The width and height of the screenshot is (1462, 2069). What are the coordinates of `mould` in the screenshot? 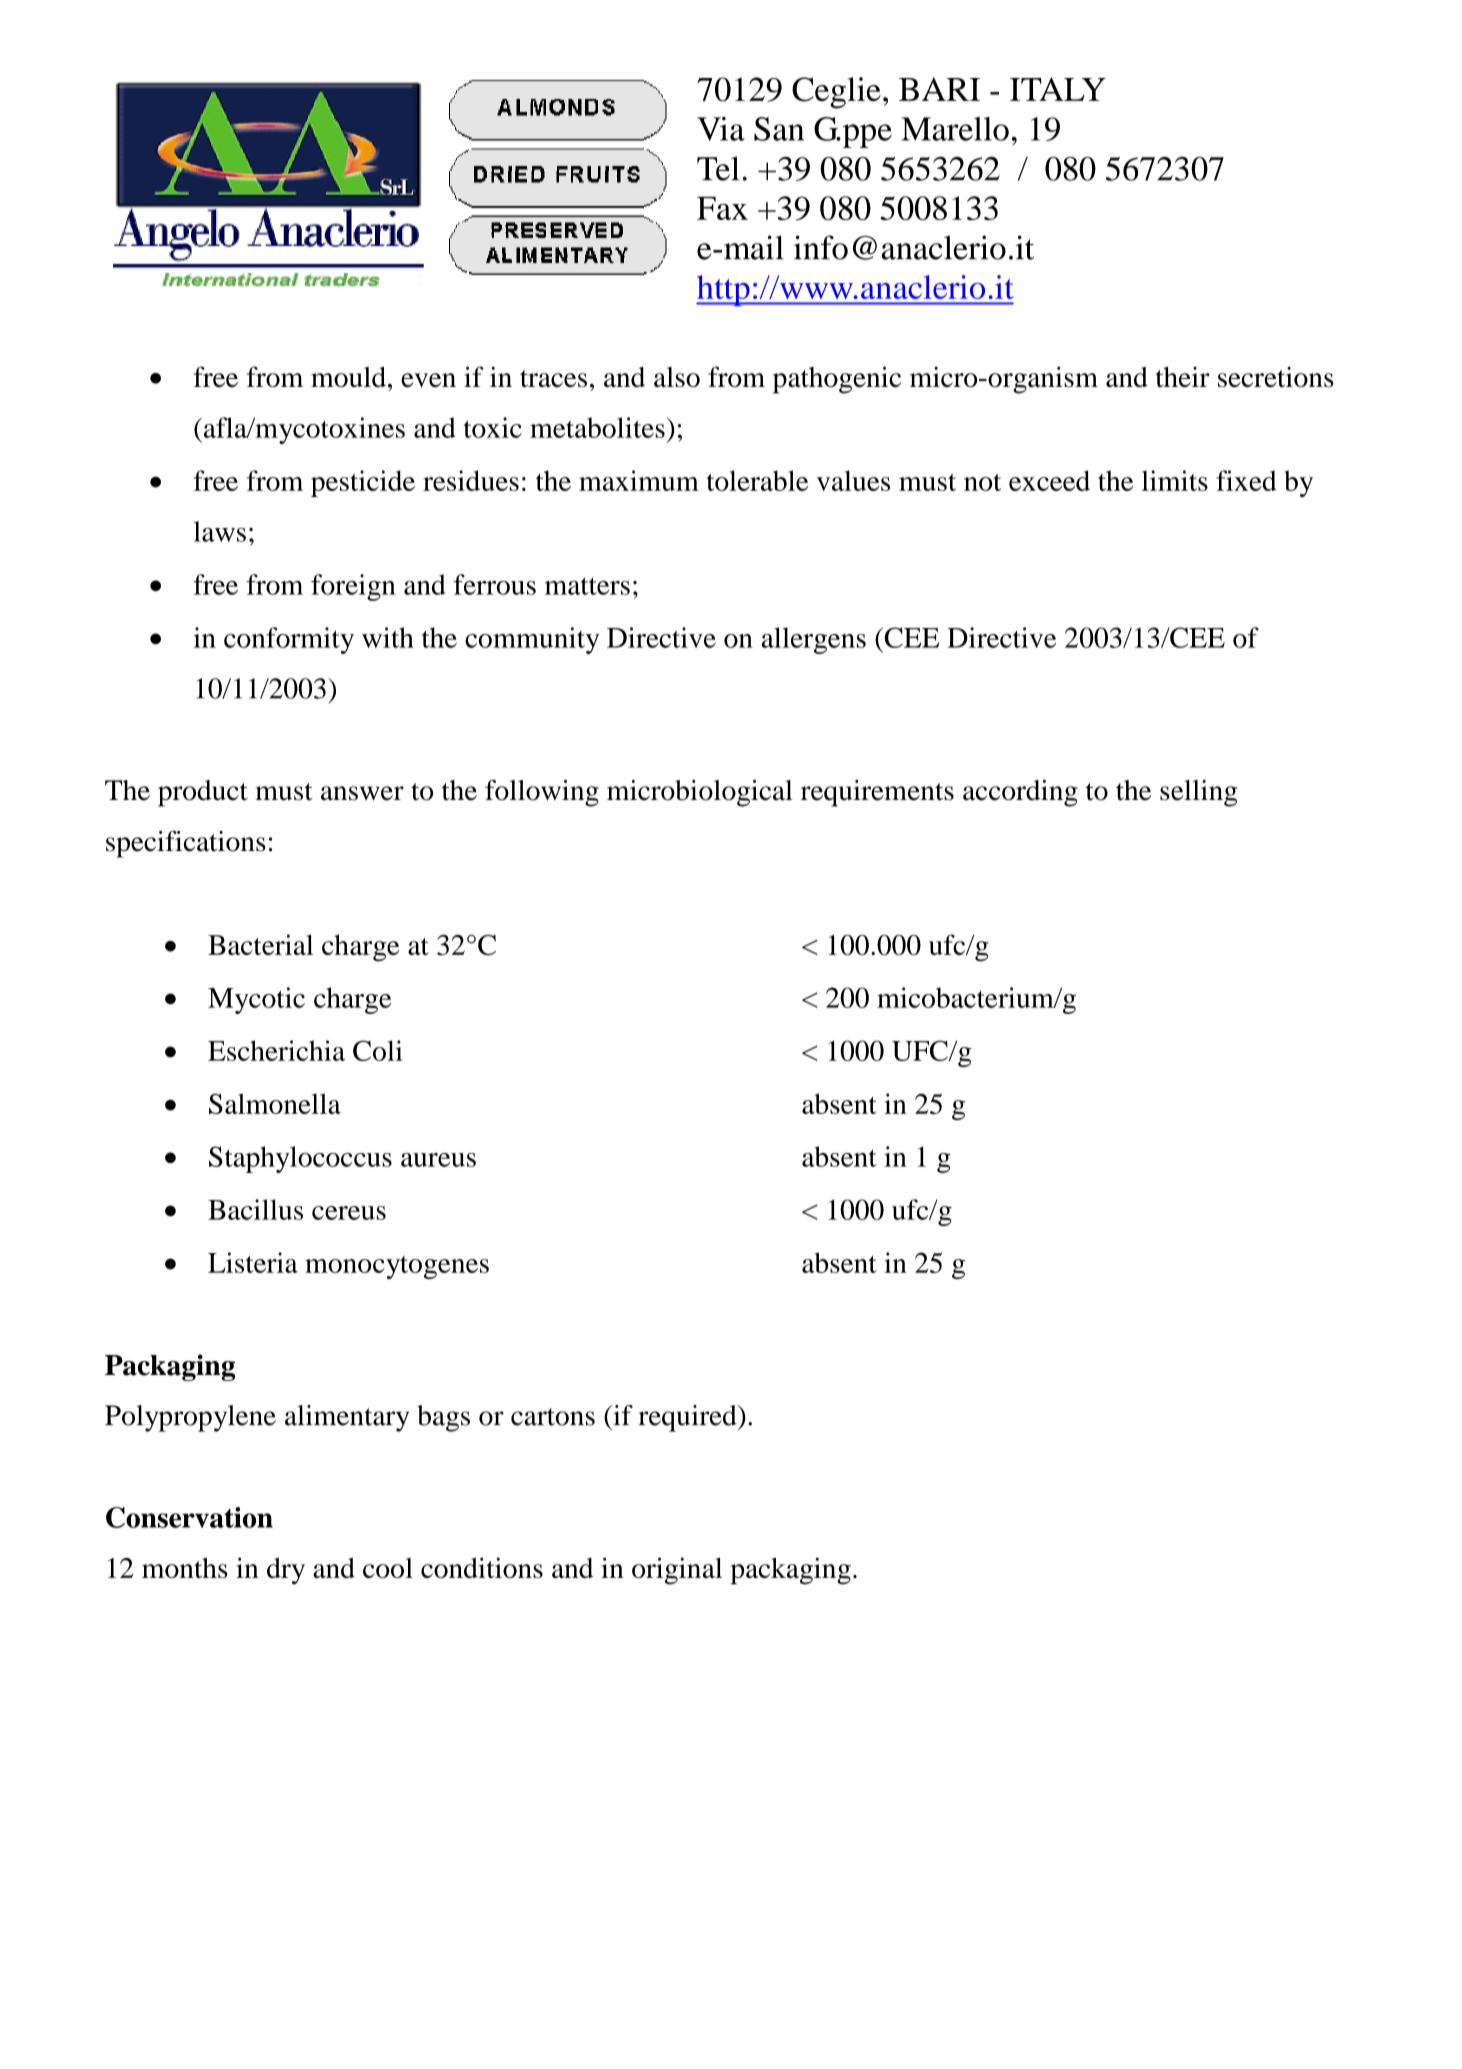 It's located at (348, 377).
